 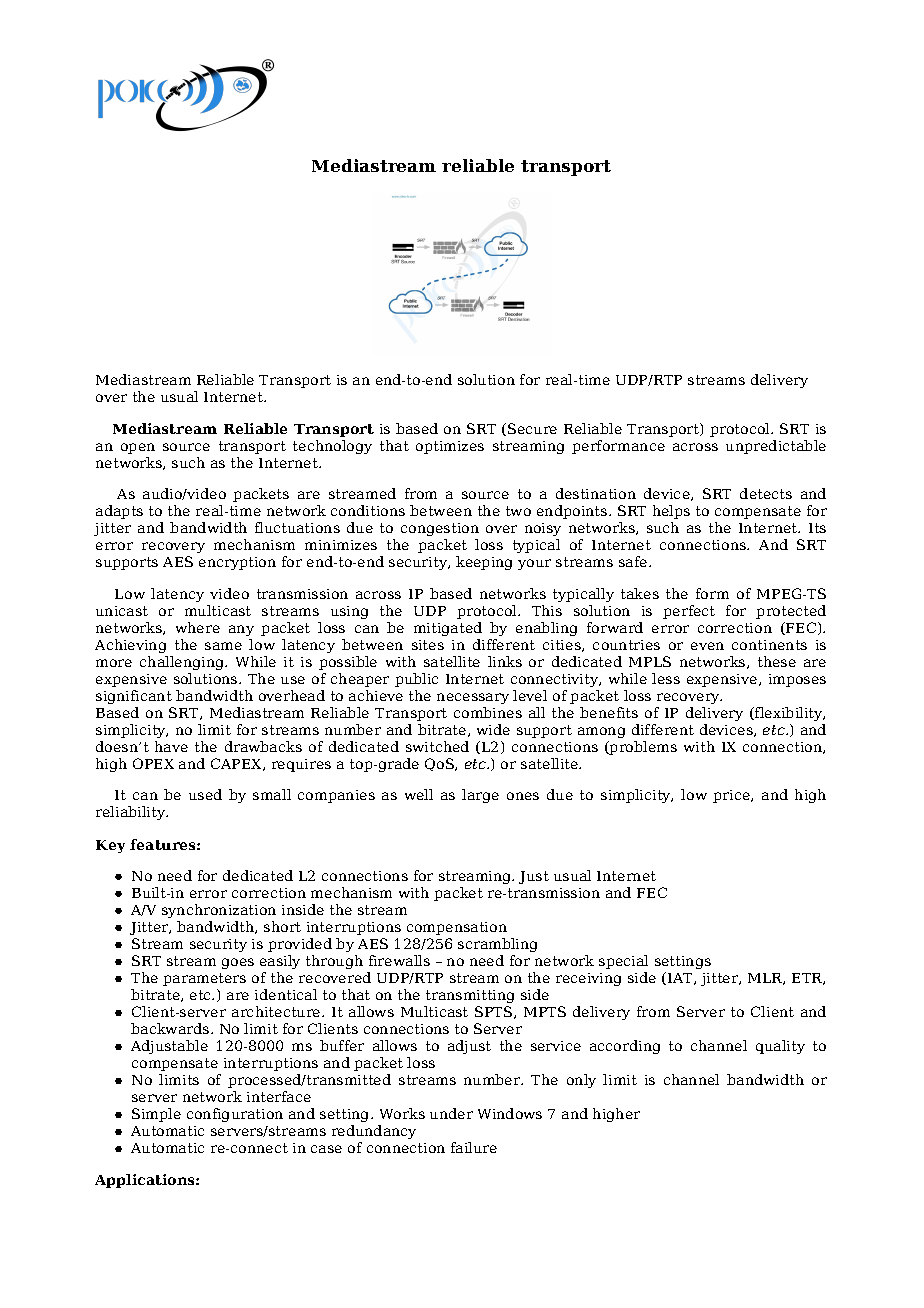 I want to click on open, so click(x=138, y=448).
